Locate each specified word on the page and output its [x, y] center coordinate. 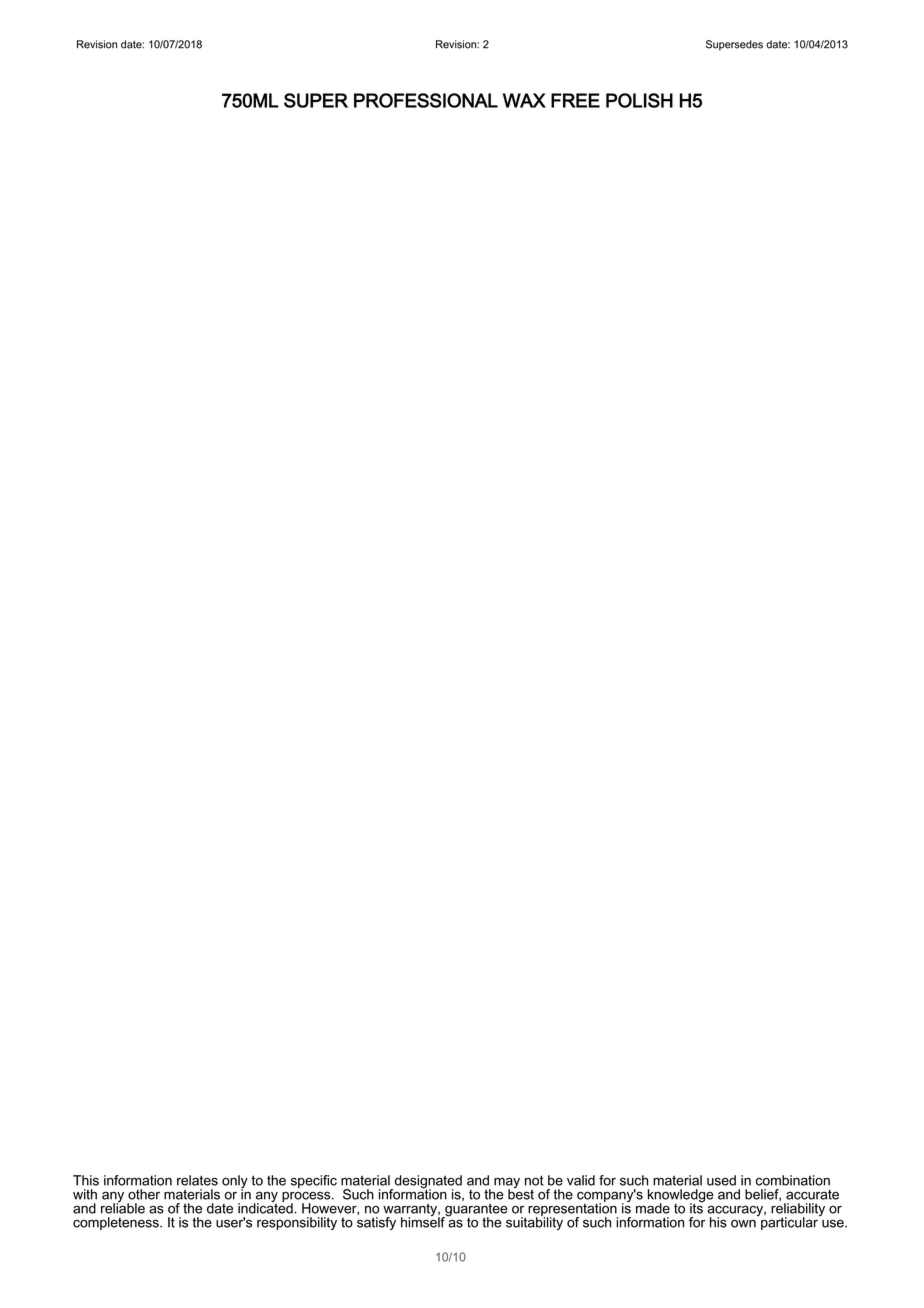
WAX [524, 100]
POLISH [639, 100]
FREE [575, 100]
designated [427, 1183]
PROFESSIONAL [426, 100]
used [721, 1180]
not [534, 1180]
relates [197, 1180]
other [144, 1194]
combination [793, 1180]
